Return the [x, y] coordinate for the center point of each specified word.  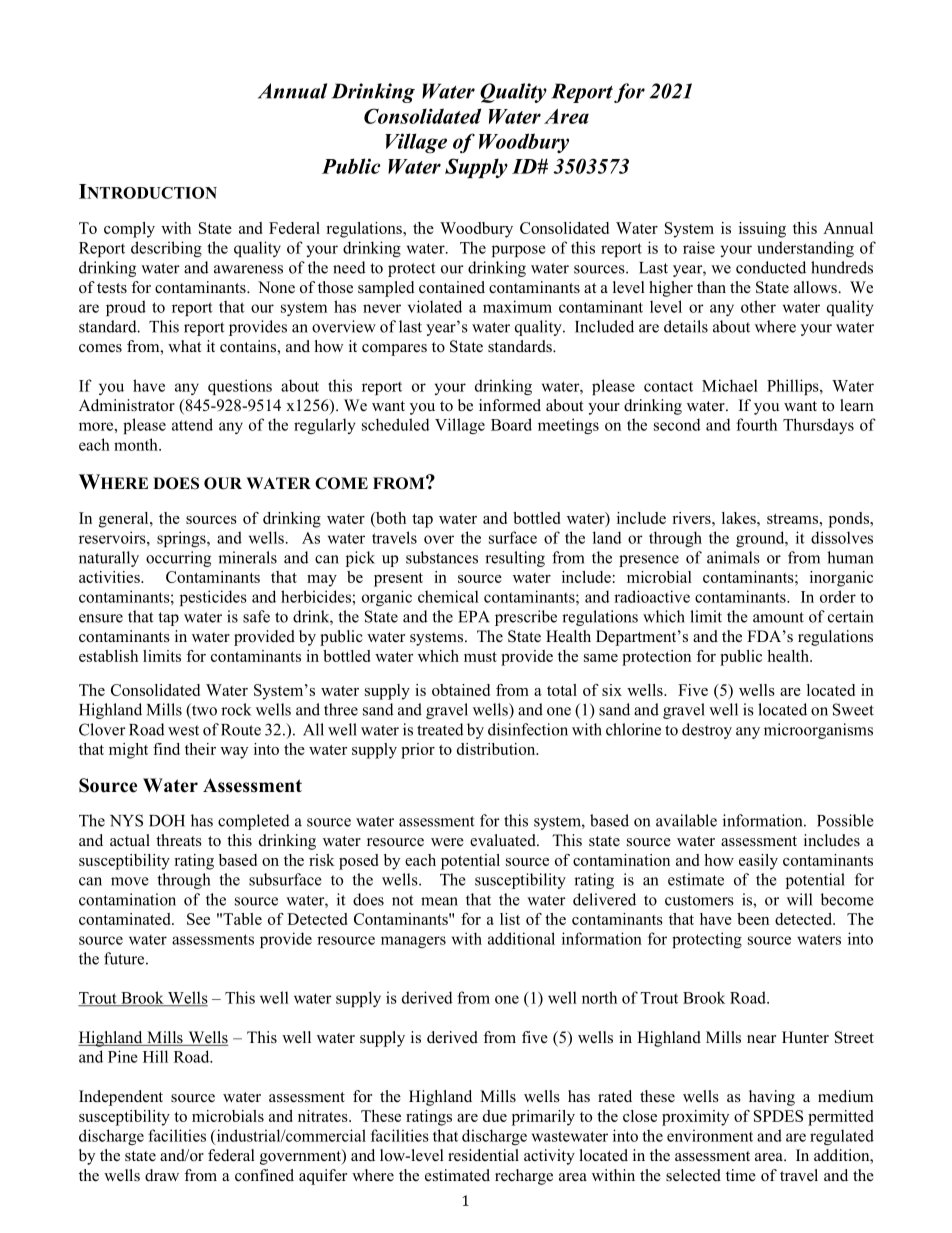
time [741, 1175]
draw [162, 1175]
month [137, 444]
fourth [756, 424]
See [198, 919]
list [510, 919]
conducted [771, 267]
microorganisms [818, 731]
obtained [461, 690]
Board [511, 424]
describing [166, 249]
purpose [519, 251]
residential [483, 1155]
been [753, 919]
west [183, 730]
